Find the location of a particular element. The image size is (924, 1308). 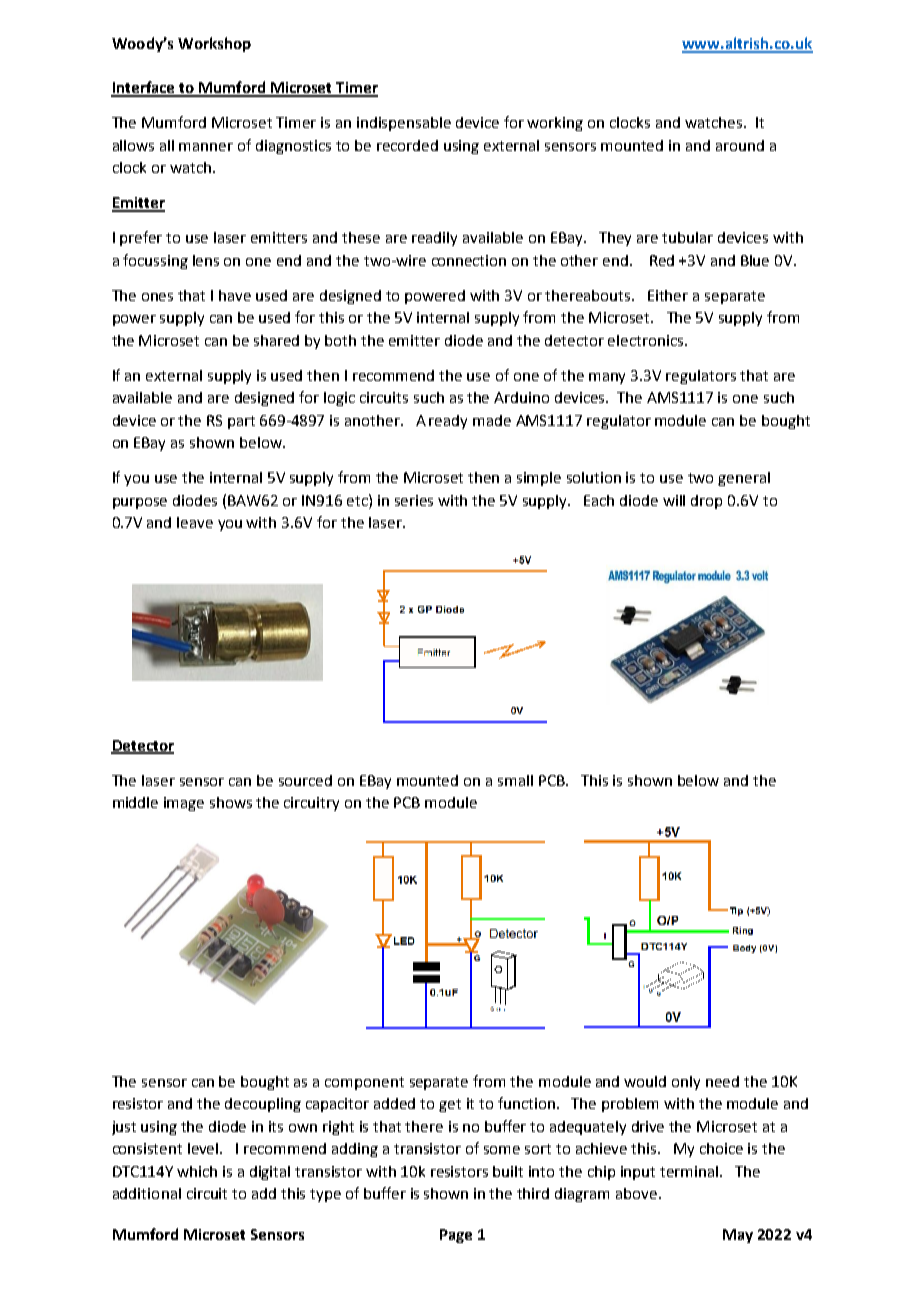

image is located at coordinates (184, 804).
